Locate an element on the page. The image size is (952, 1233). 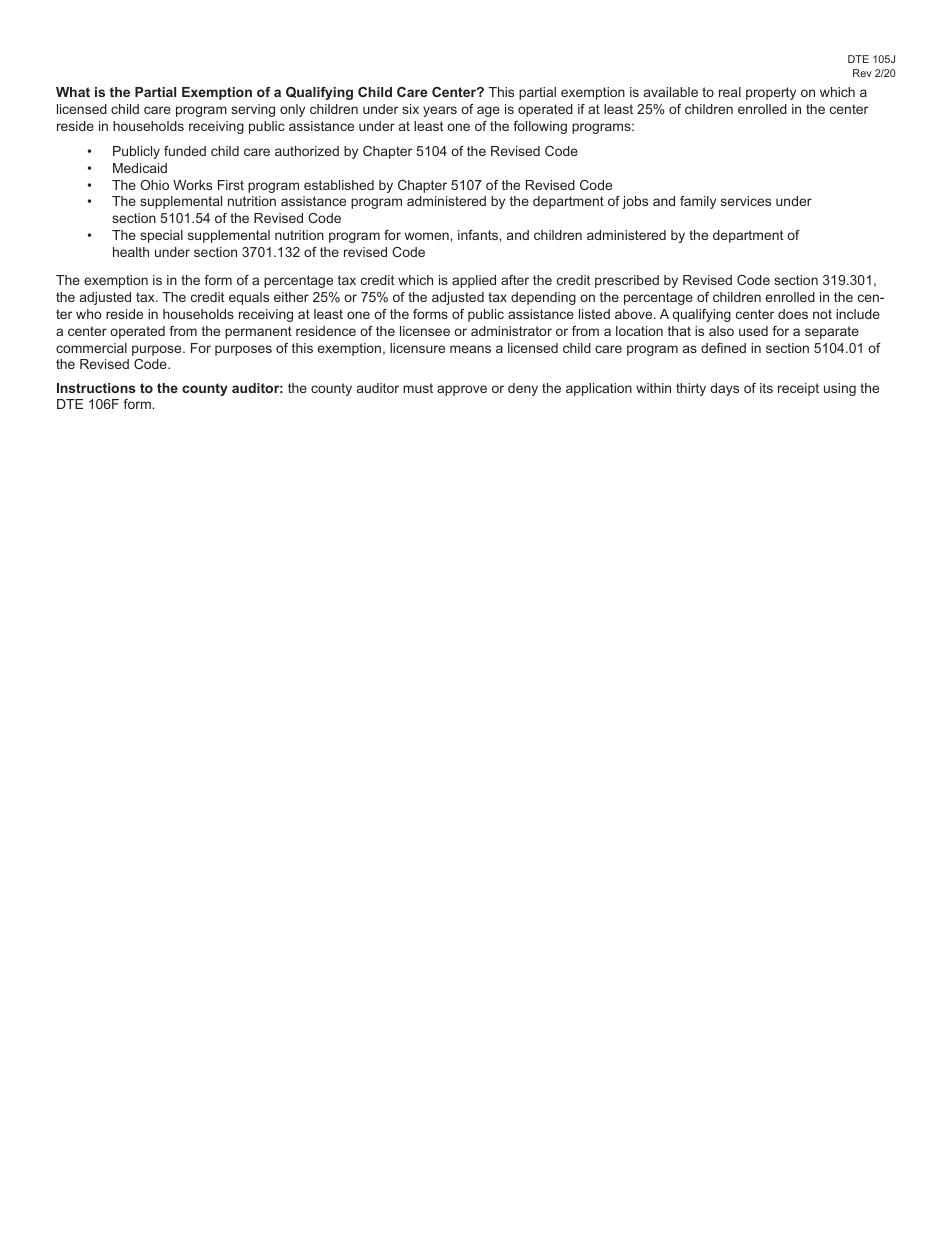
Instructions is located at coordinates (96, 388).
